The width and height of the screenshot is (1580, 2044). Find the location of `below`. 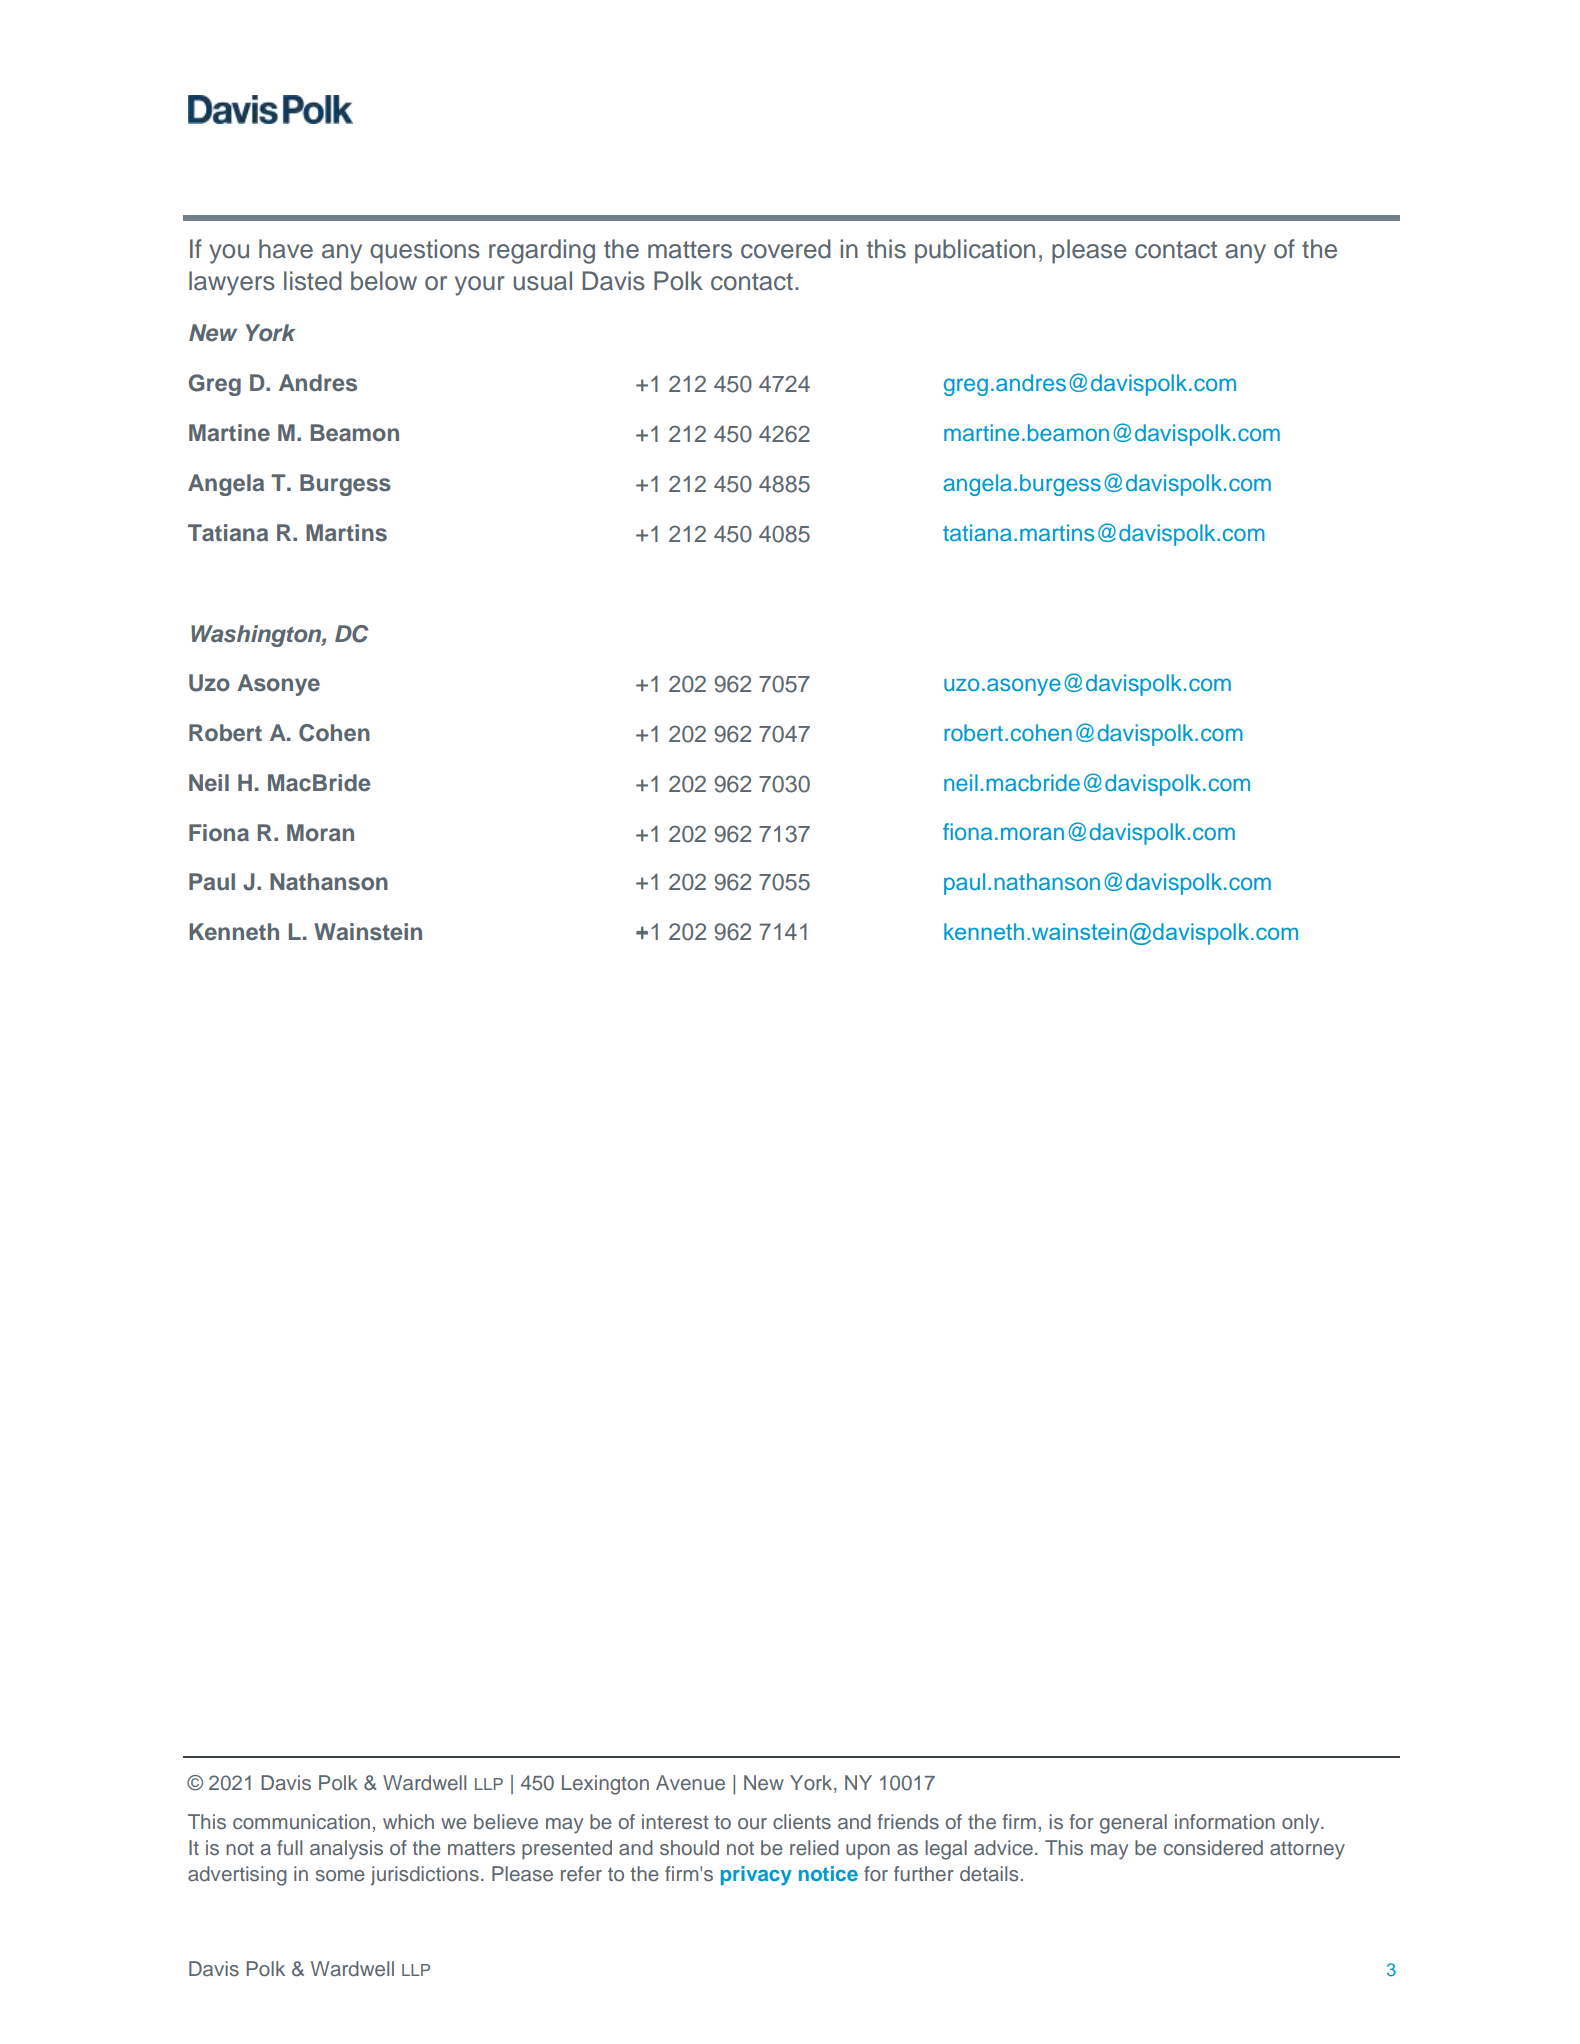

below is located at coordinates (384, 281).
